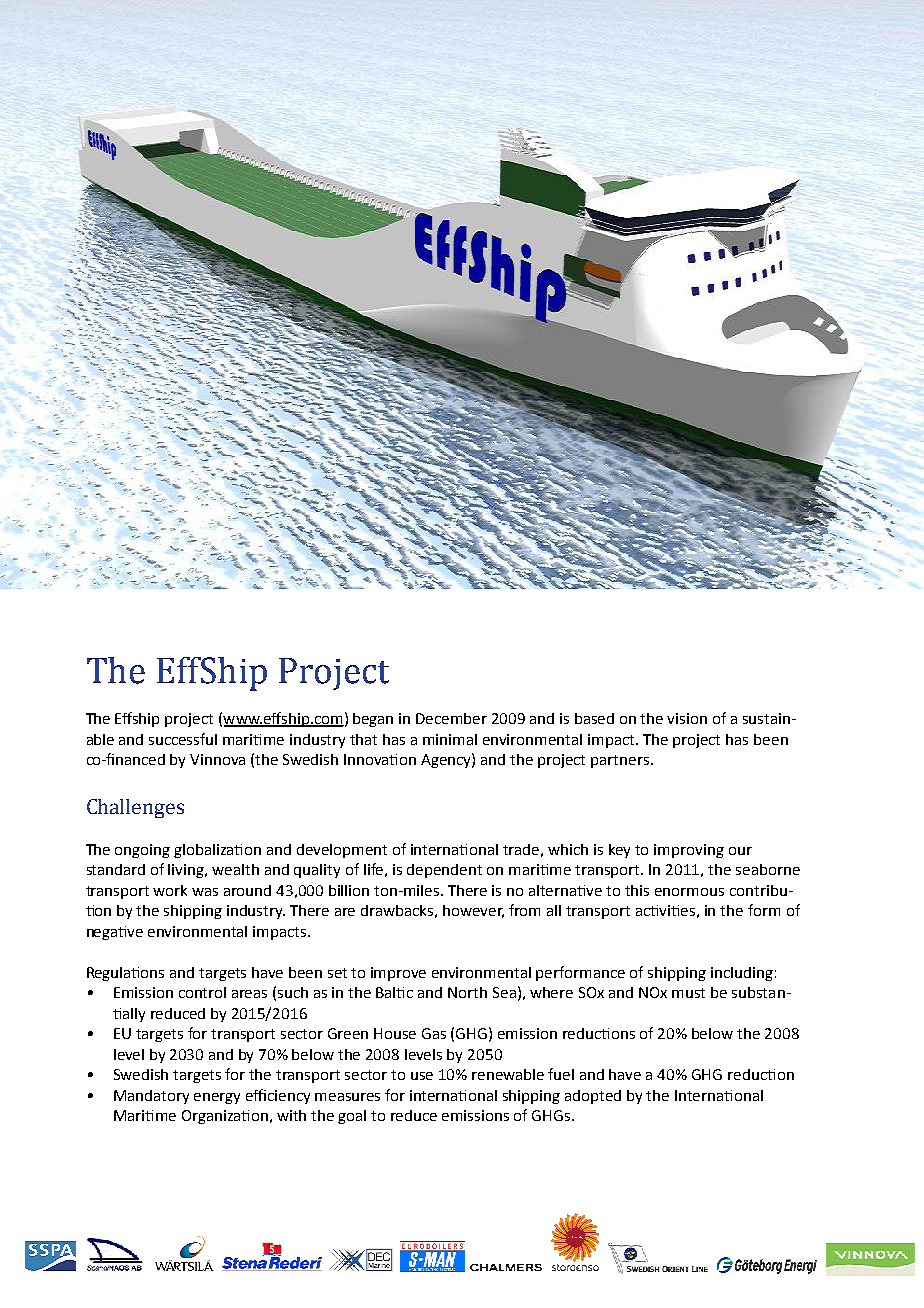  I want to click on successful, so click(183, 739).
